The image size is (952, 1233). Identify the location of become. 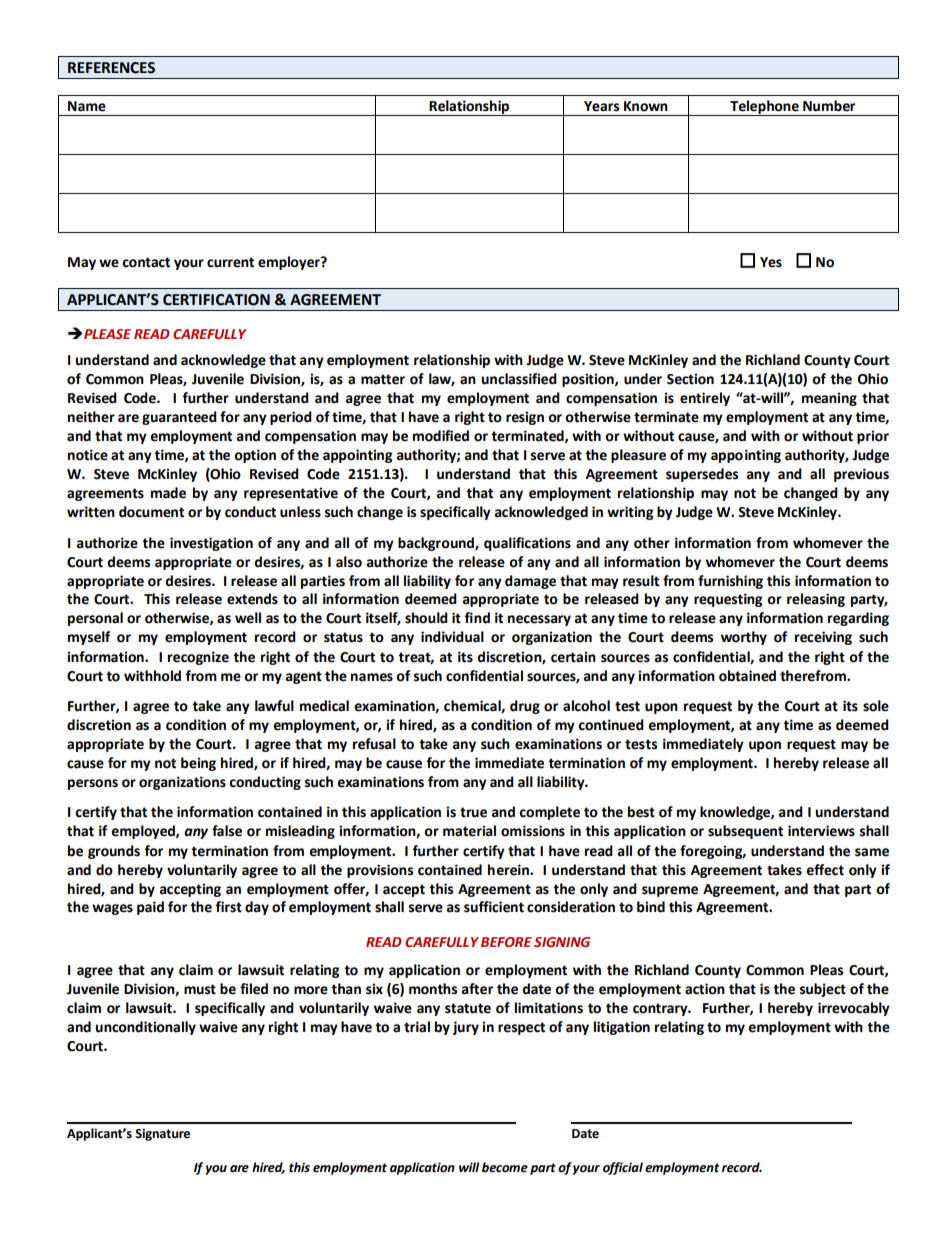
(505, 1167).
